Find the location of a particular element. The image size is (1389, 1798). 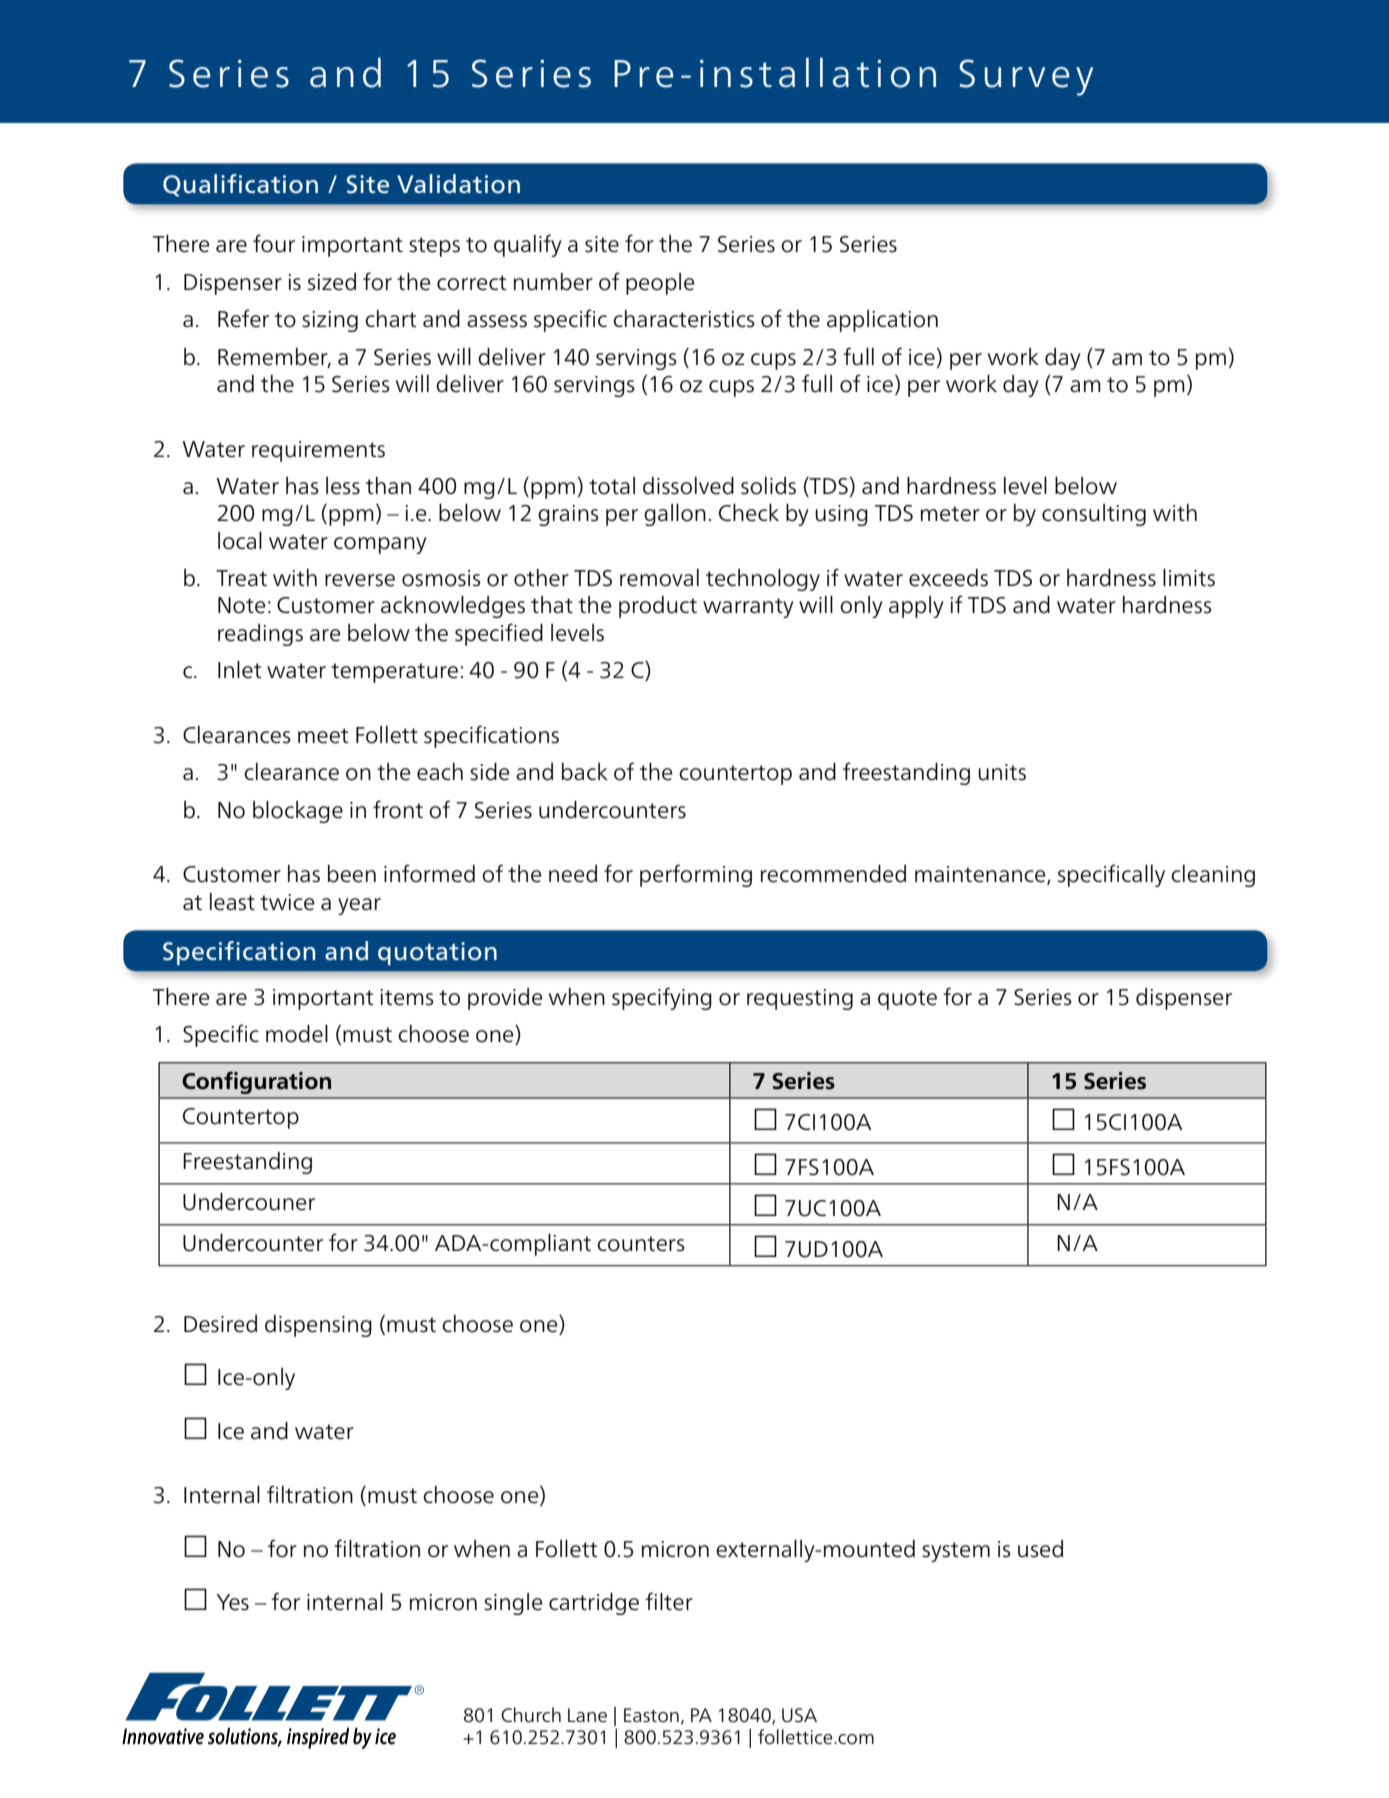

application is located at coordinates (882, 321).
